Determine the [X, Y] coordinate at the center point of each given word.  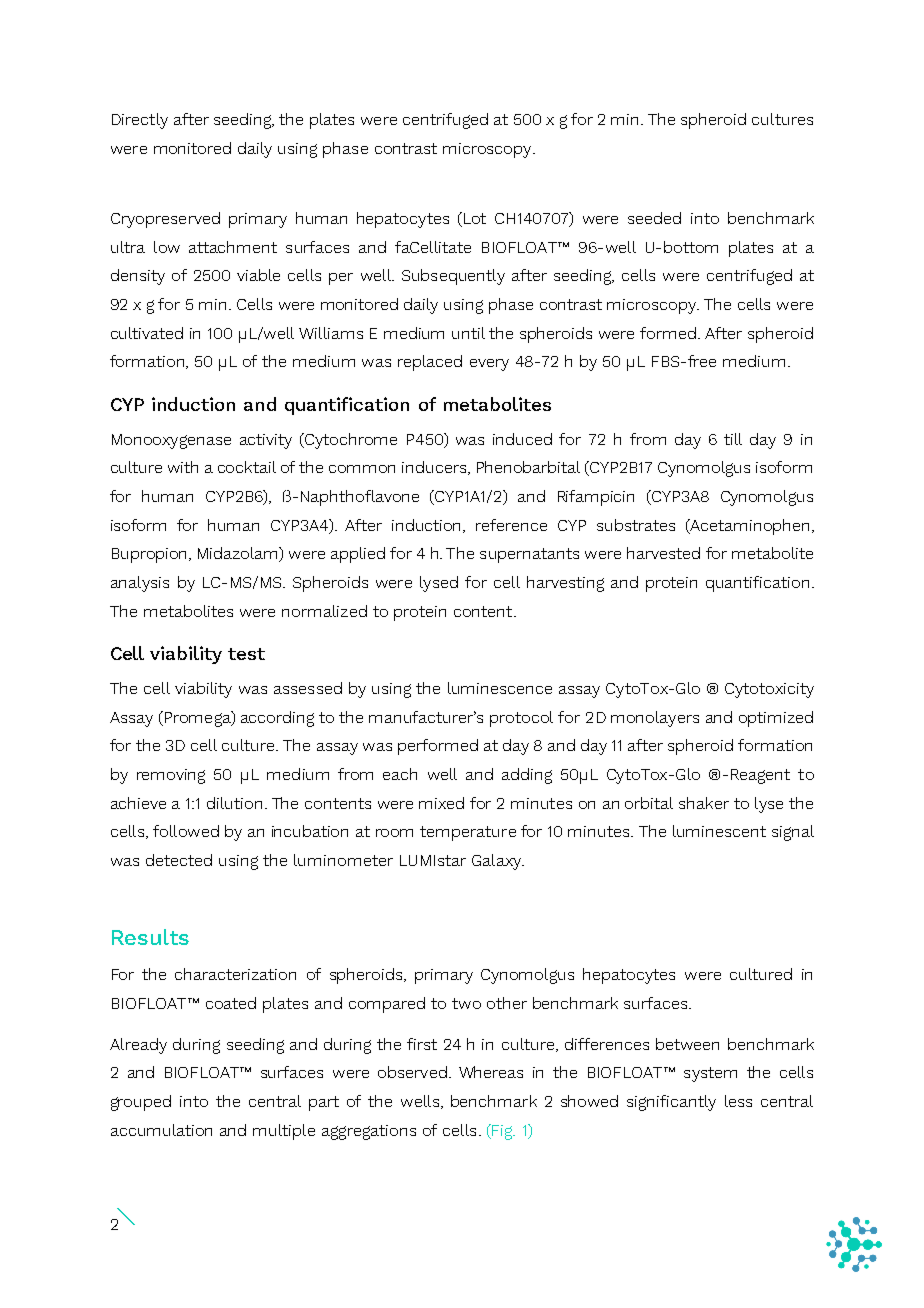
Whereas [491, 1072]
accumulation [161, 1130]
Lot [475, 218]
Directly [140, 121]
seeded [654, 218]
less [738, 1101]
